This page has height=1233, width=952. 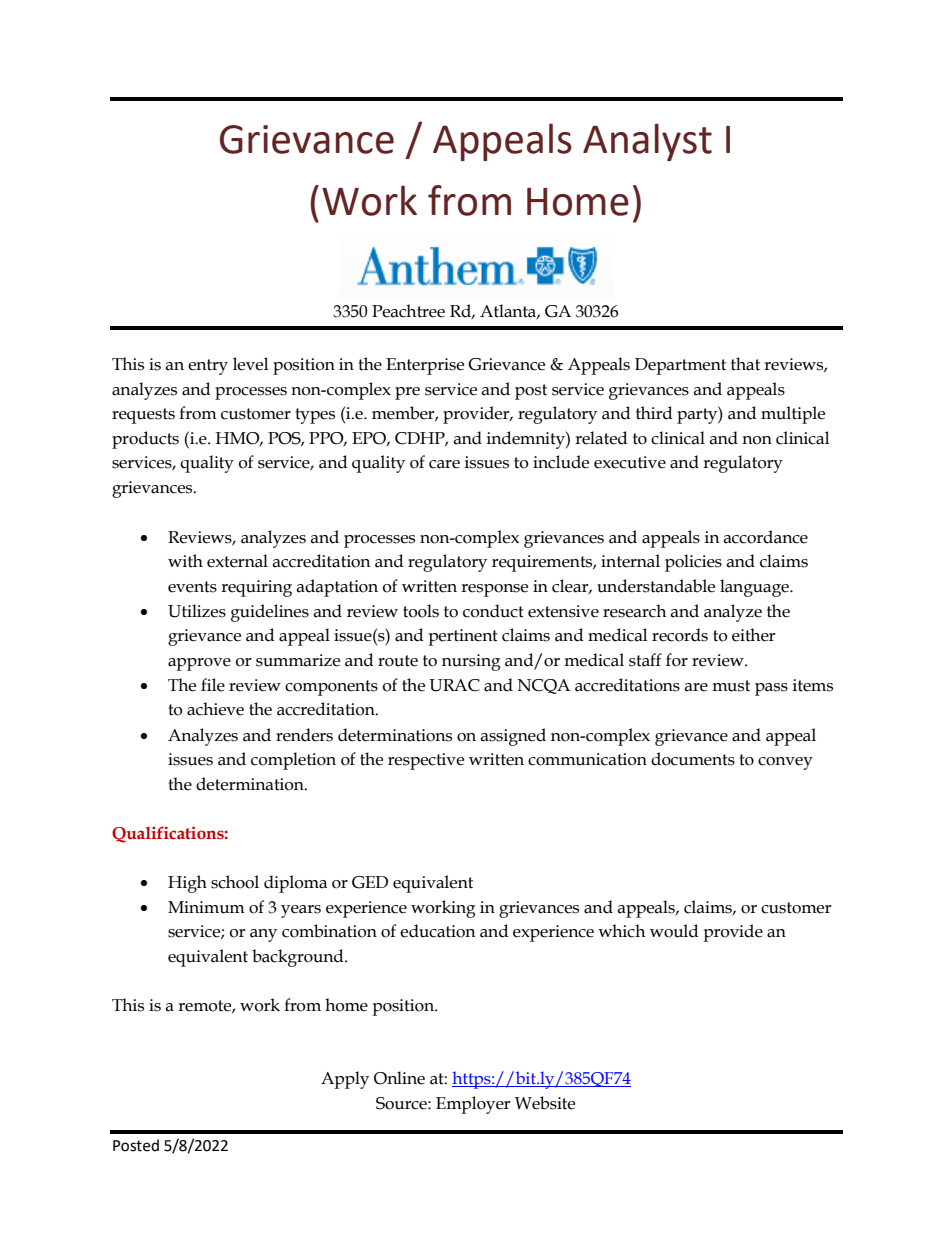 I want to click on that, so click(x=745, y=364).
